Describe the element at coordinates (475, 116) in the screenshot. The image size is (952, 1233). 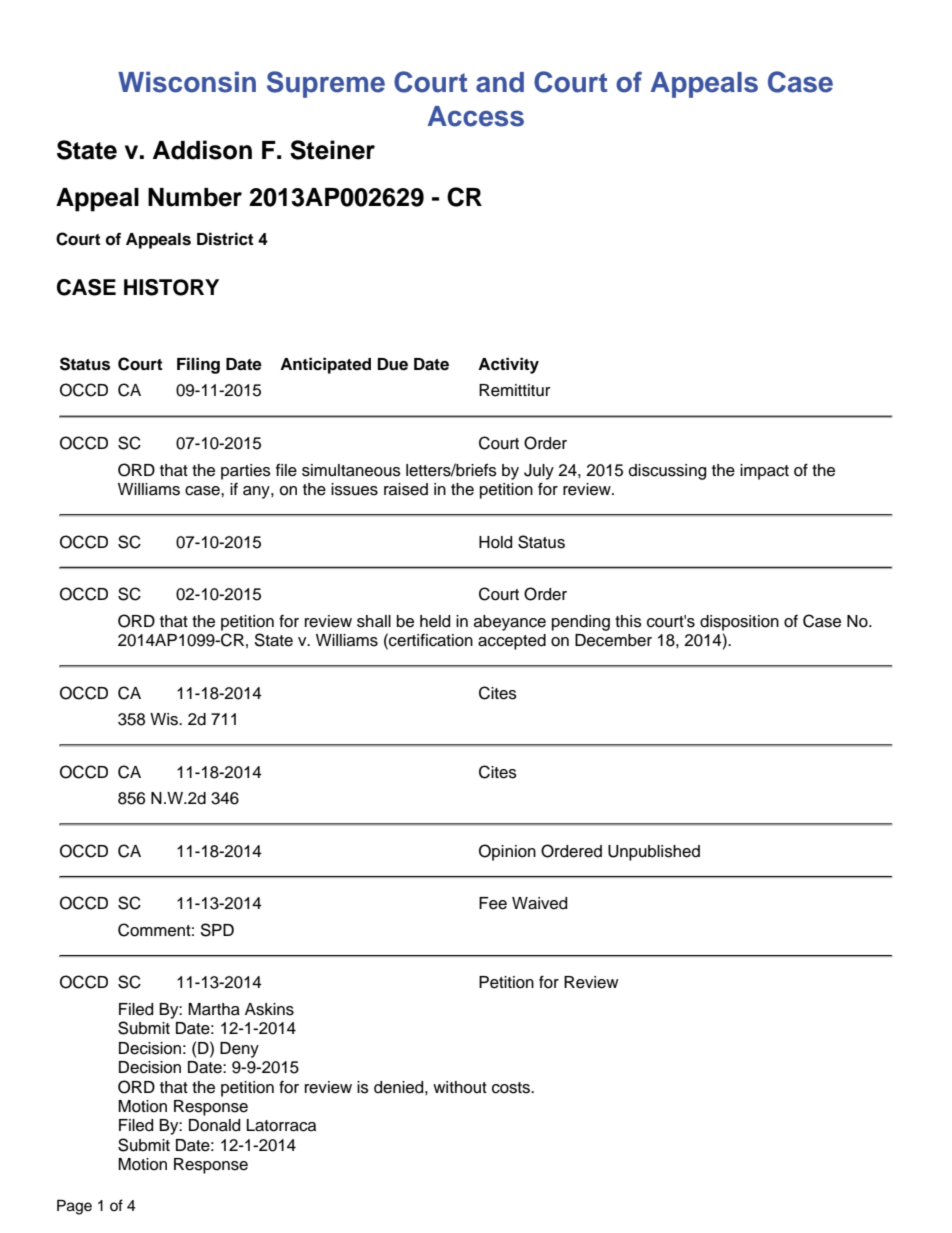
I see `Access` at that location.
